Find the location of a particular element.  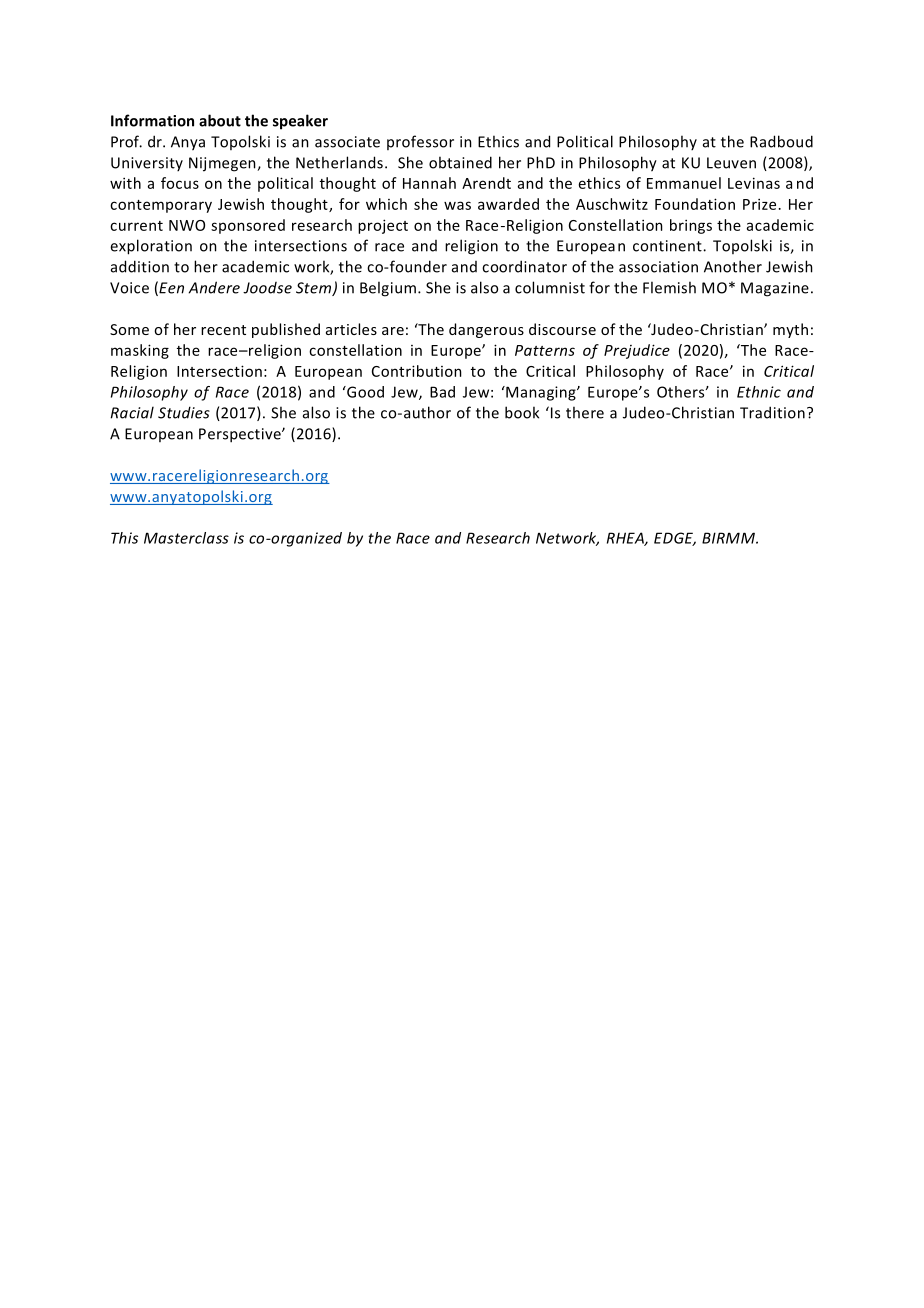

dangerous is located at coordinates (486, 330).
